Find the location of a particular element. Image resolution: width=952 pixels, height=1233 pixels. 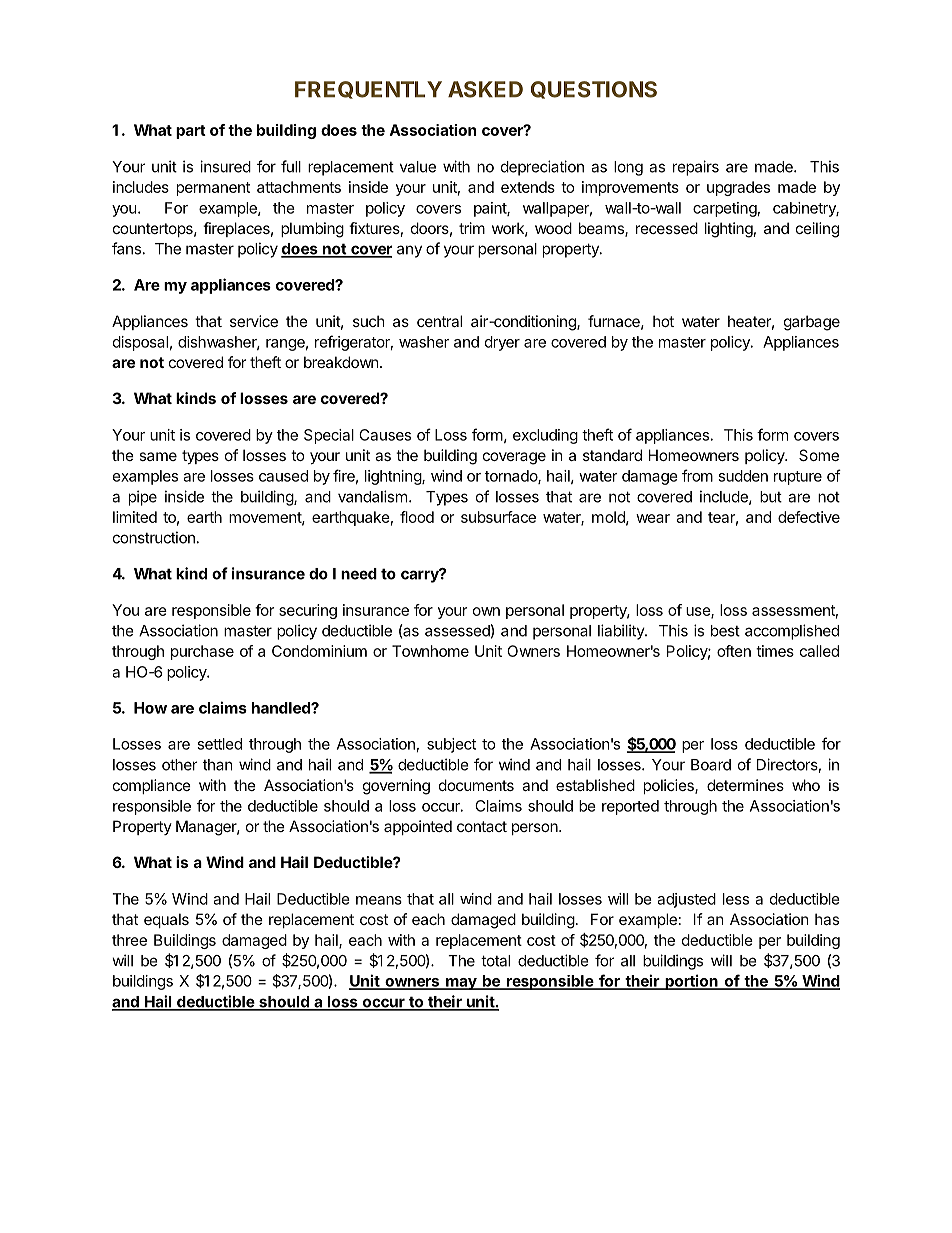

same is located at coordinates (158, 456).
